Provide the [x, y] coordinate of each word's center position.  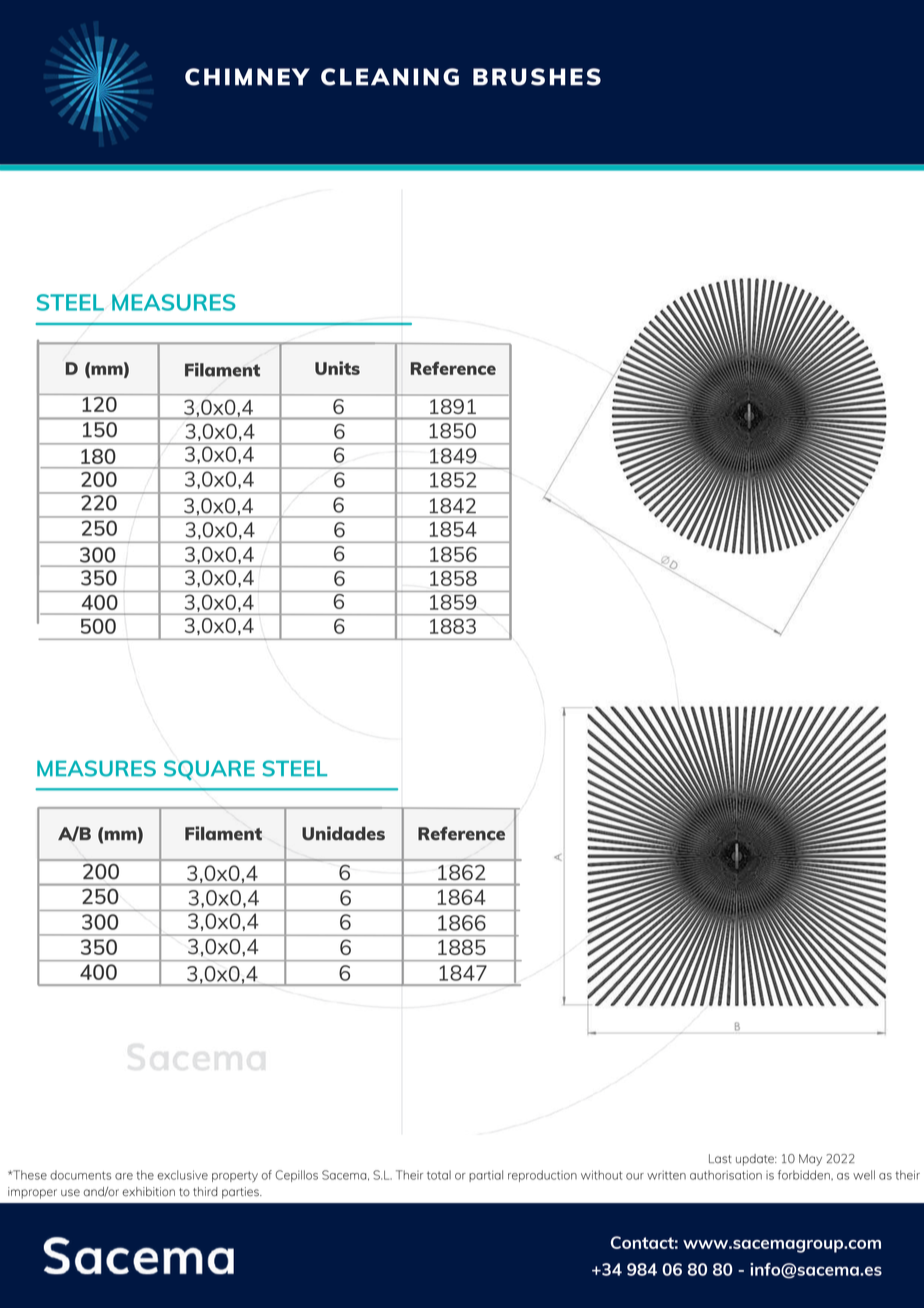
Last [720, 1158]
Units [337, 368]
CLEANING [390, 77]
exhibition [148, 1191]
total [439, 1175]
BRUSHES [537, 77]
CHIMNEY [247, 77]
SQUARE [209, 770]
